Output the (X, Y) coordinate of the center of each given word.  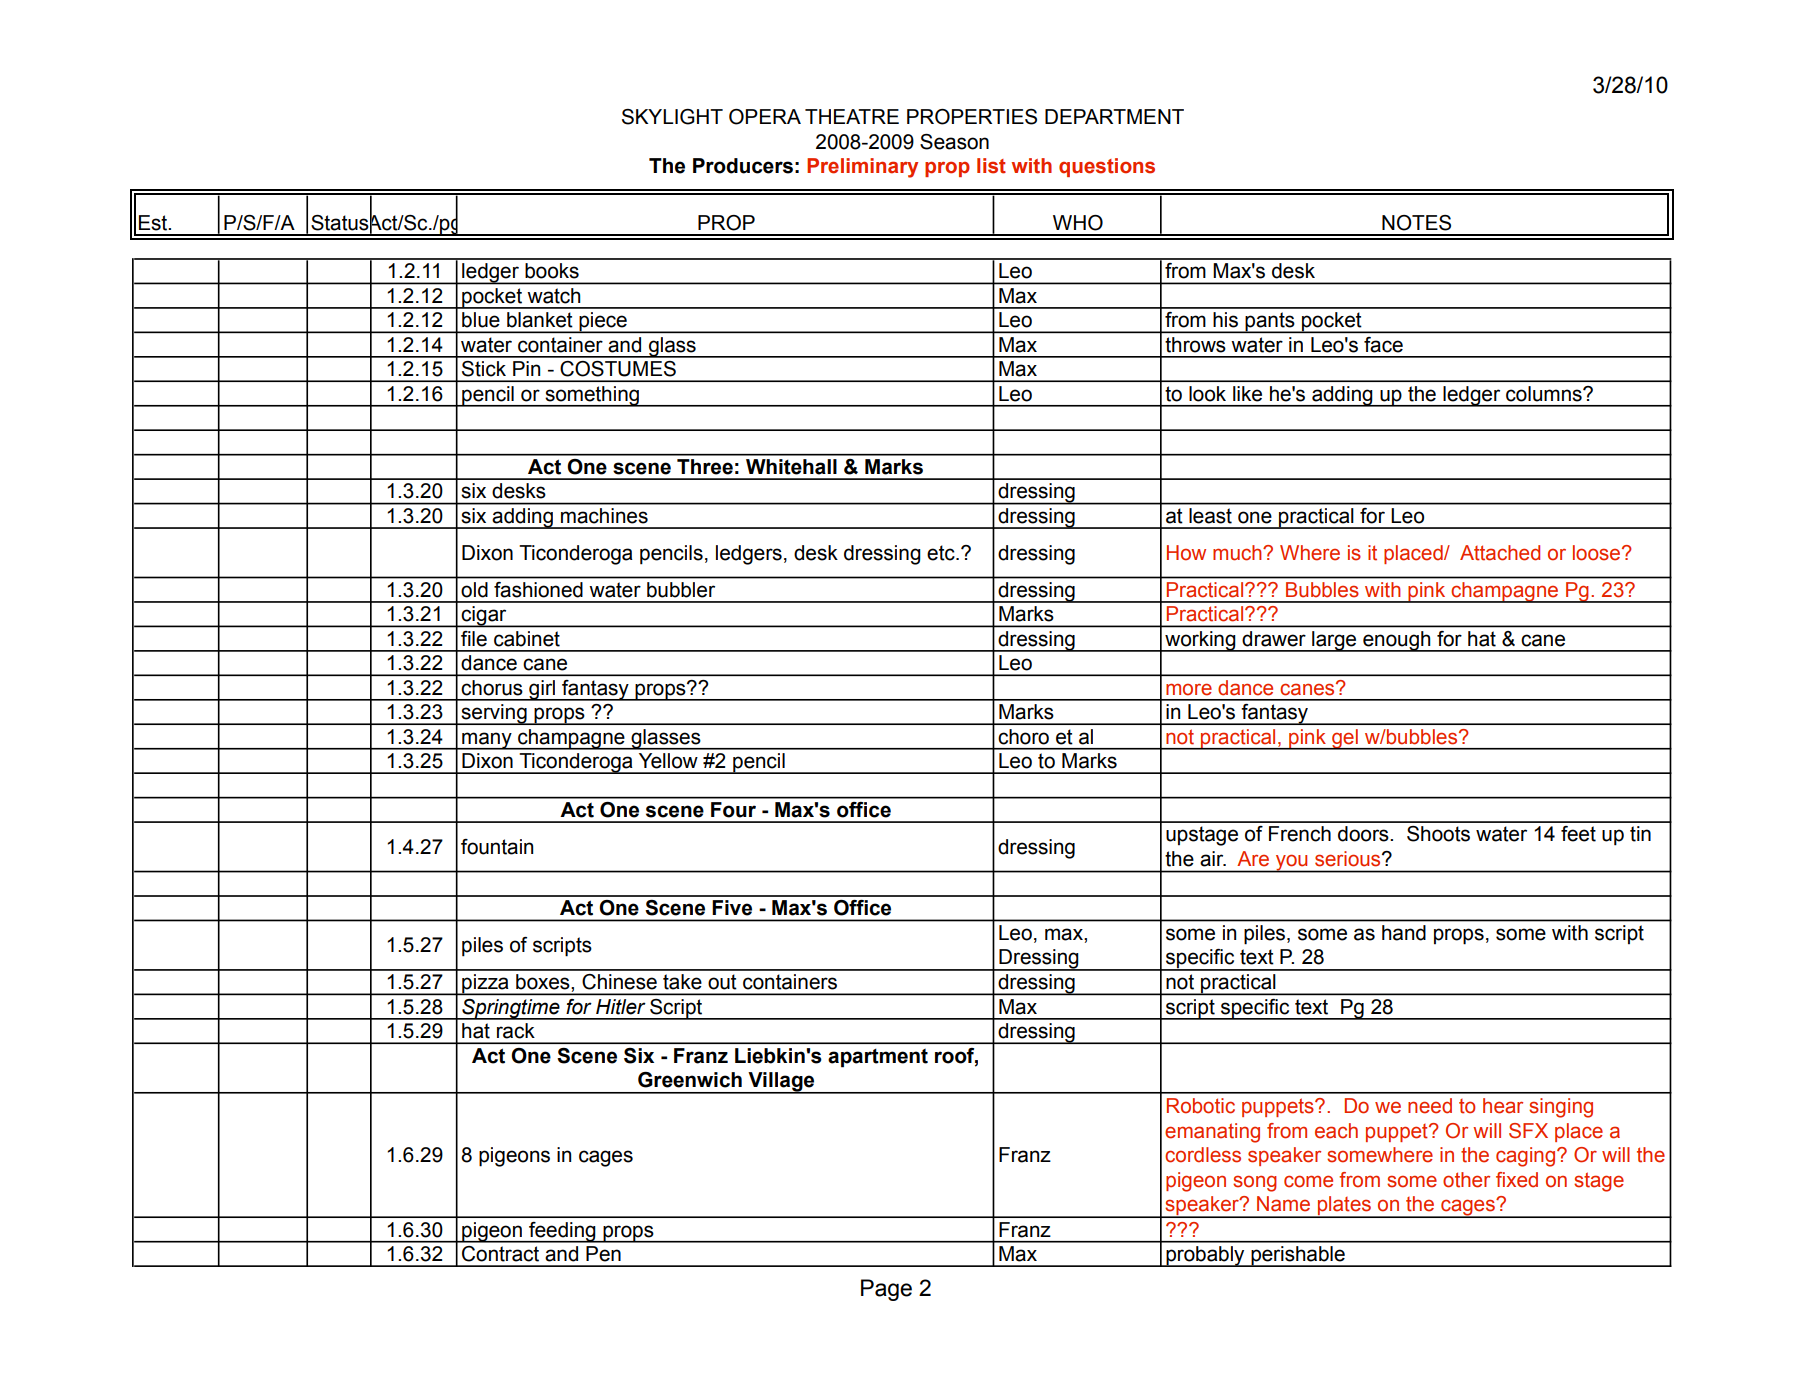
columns (1545, 394)
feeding (562, 1232)
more (1189, 689)
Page (886, 1290)
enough (1397, 641)
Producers (743, 166)
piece (603, 322)
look (1207, 394)
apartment (878, 1058)
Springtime (511, 1009)
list (991, 166)
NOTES (1416, 223)
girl (542, 690)
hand (1404, 933)
